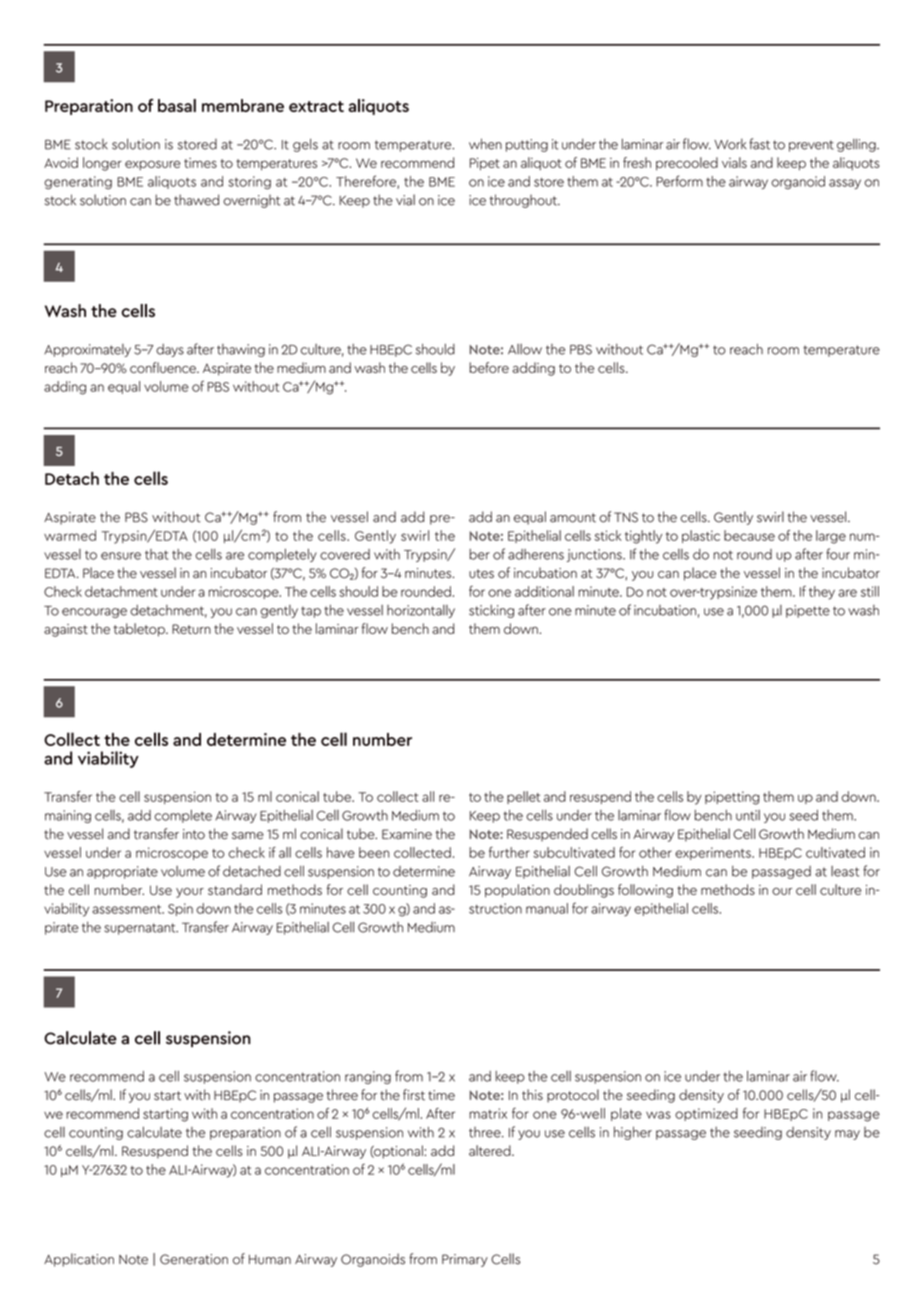 The image size is (924, 1308). What do you see at coordinates (153, 165) in the screenshot?
I see `exposure` at bounding box center [153, 165].
